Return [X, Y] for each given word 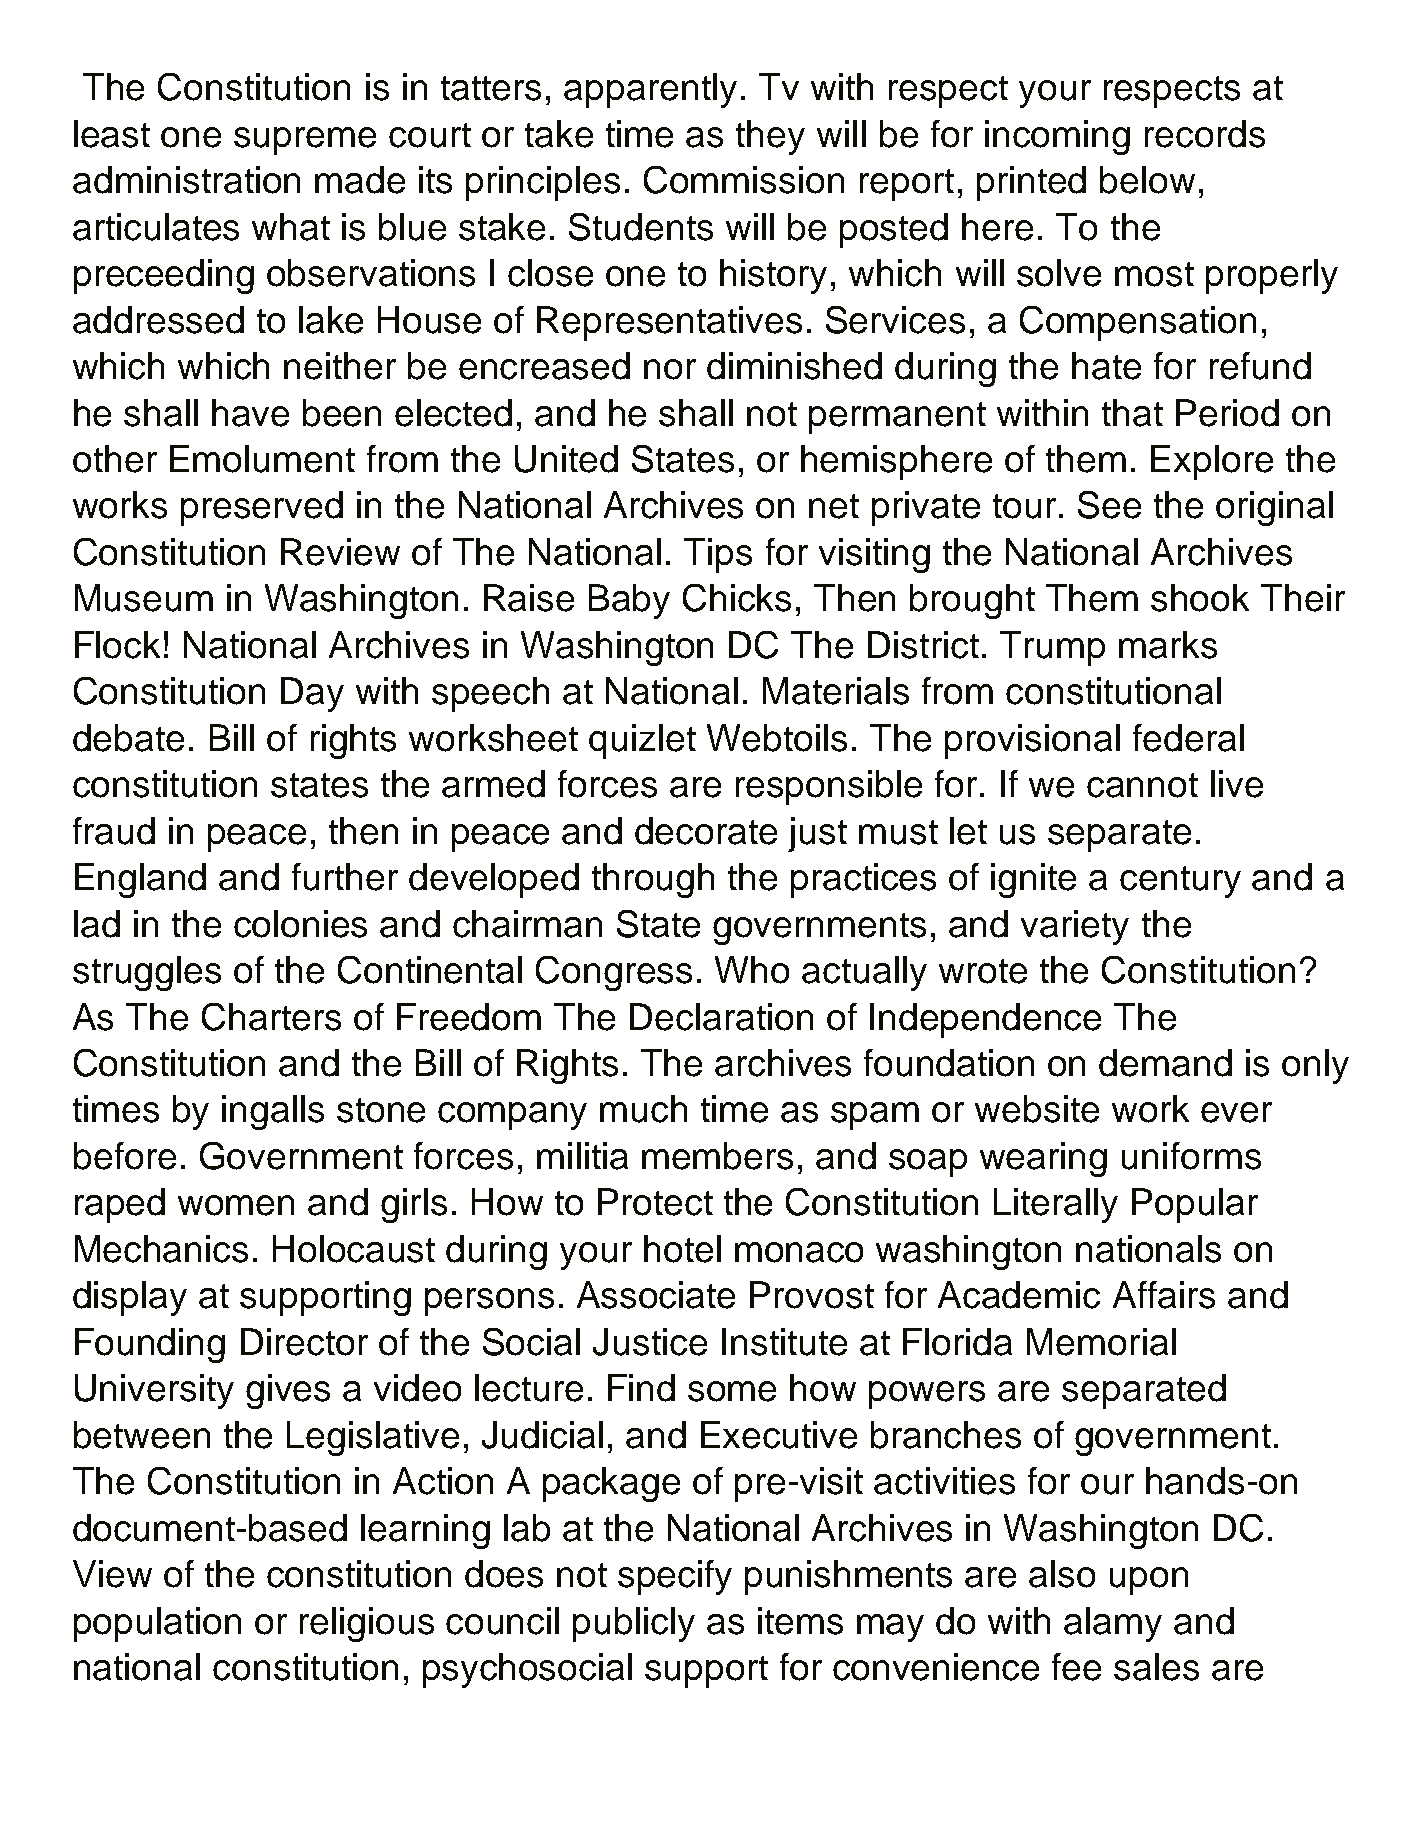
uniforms [1191, 1156]
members [717, 1156]
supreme [305, 141]
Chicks [737, 598]
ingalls [273, 1112]
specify [675, 1577]
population [157, 1624]
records [1205, 134]
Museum [144, 598]
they [770, 137]
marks [1168, 645]
